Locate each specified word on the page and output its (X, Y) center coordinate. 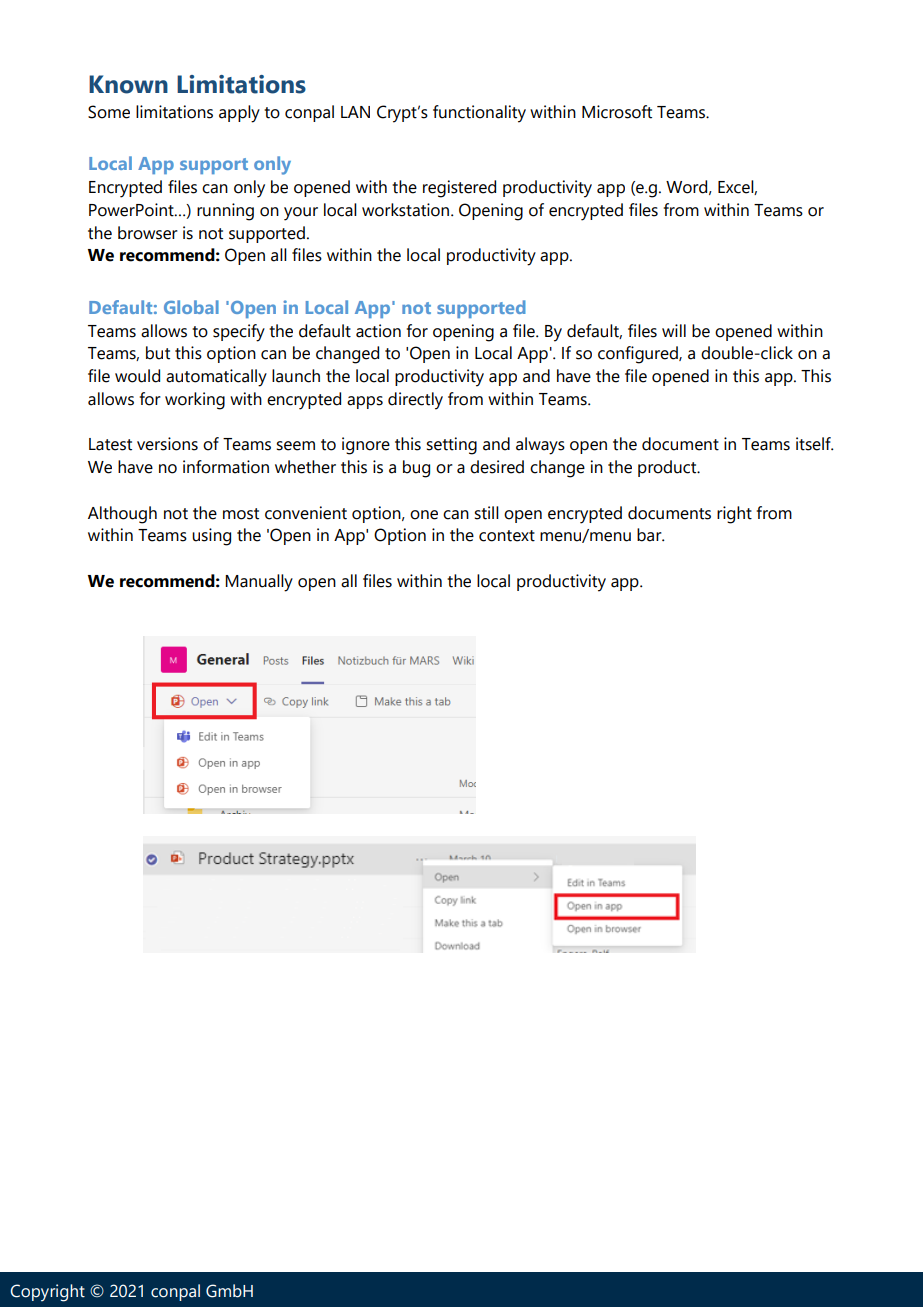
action (378, 331)
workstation (407, 210)
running (225, 212)
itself (814, 444)
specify (239, 333)
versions (167, 444)
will (674, 330)
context (507, 536)
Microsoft (617, 112)
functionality (479, 114)
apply (239, 114)
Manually (259, 583)
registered (459, 189)
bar (650, 535)
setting (451, 446)
